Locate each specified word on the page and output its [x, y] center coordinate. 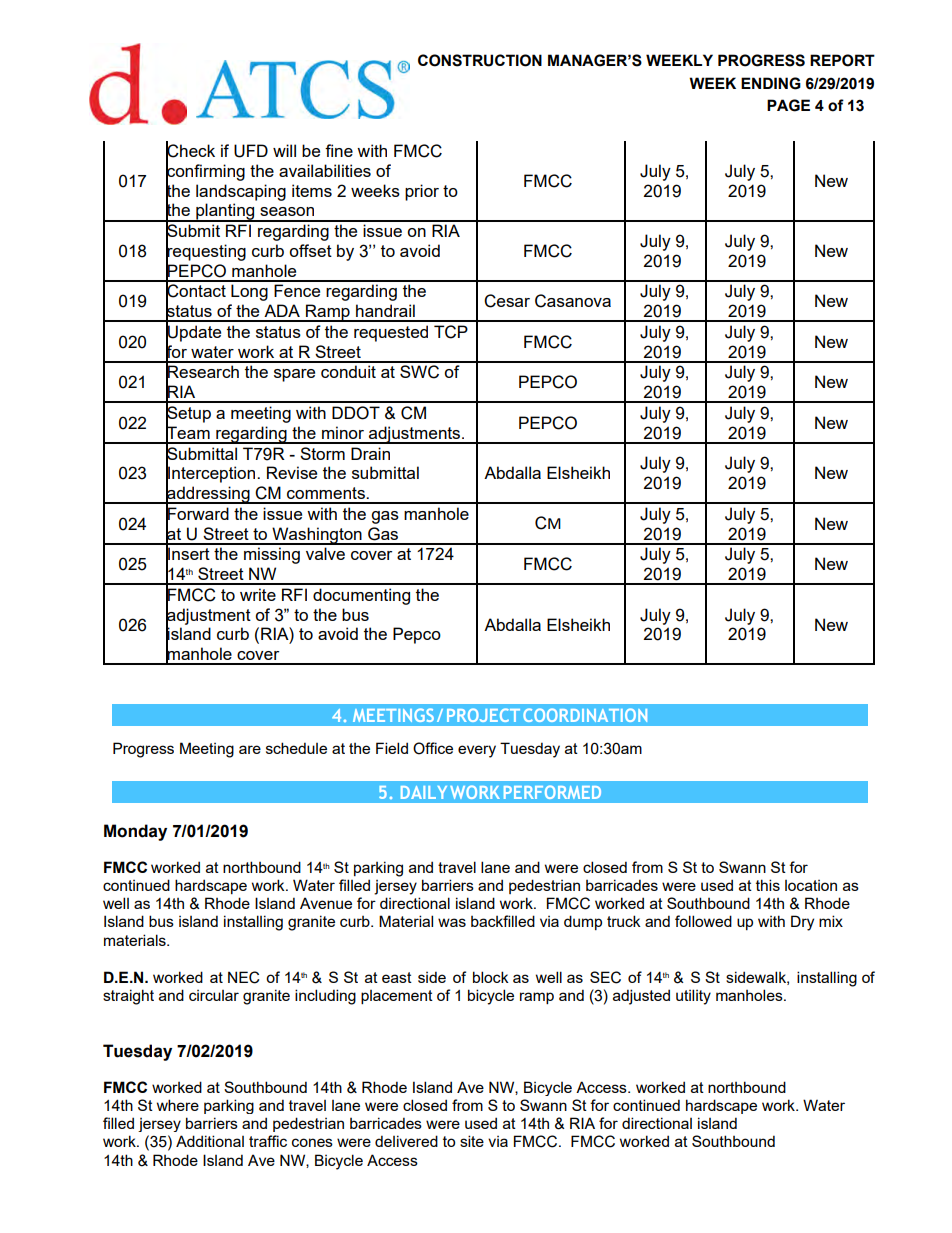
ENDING [771, 83]
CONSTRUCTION [480, 60]
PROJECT [483, 715]
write [258, 594]
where [178, 1105]
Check [190, 151]
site [472, 1141]
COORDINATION [585, 715]
